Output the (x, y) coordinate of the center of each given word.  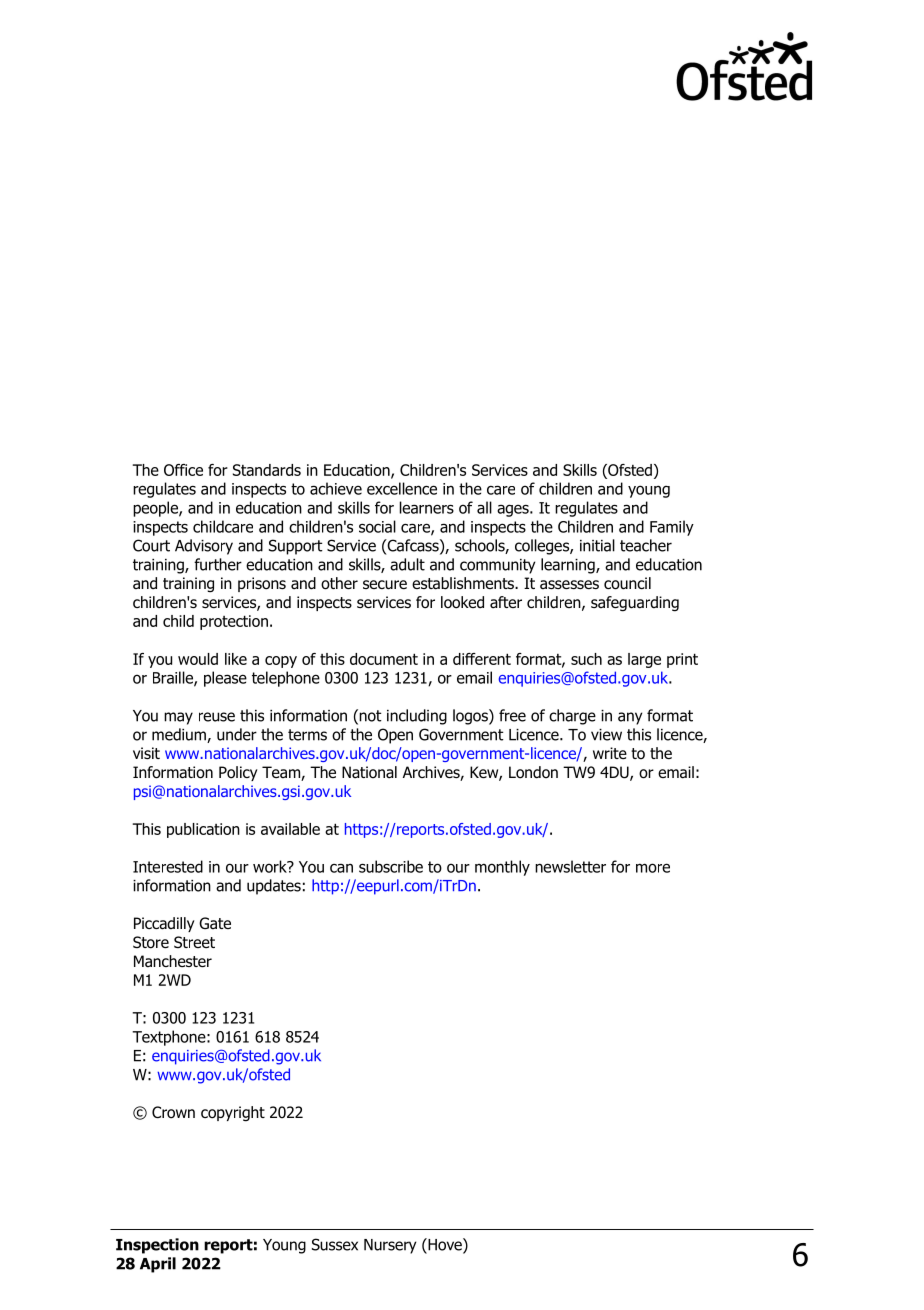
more (653, 868)
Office (183, 470)
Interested (168, 866)
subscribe (391, 866)
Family (672, 528)
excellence (402, 488)
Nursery (390, 1246)
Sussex (335, 1244)
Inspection (157, 1246)
